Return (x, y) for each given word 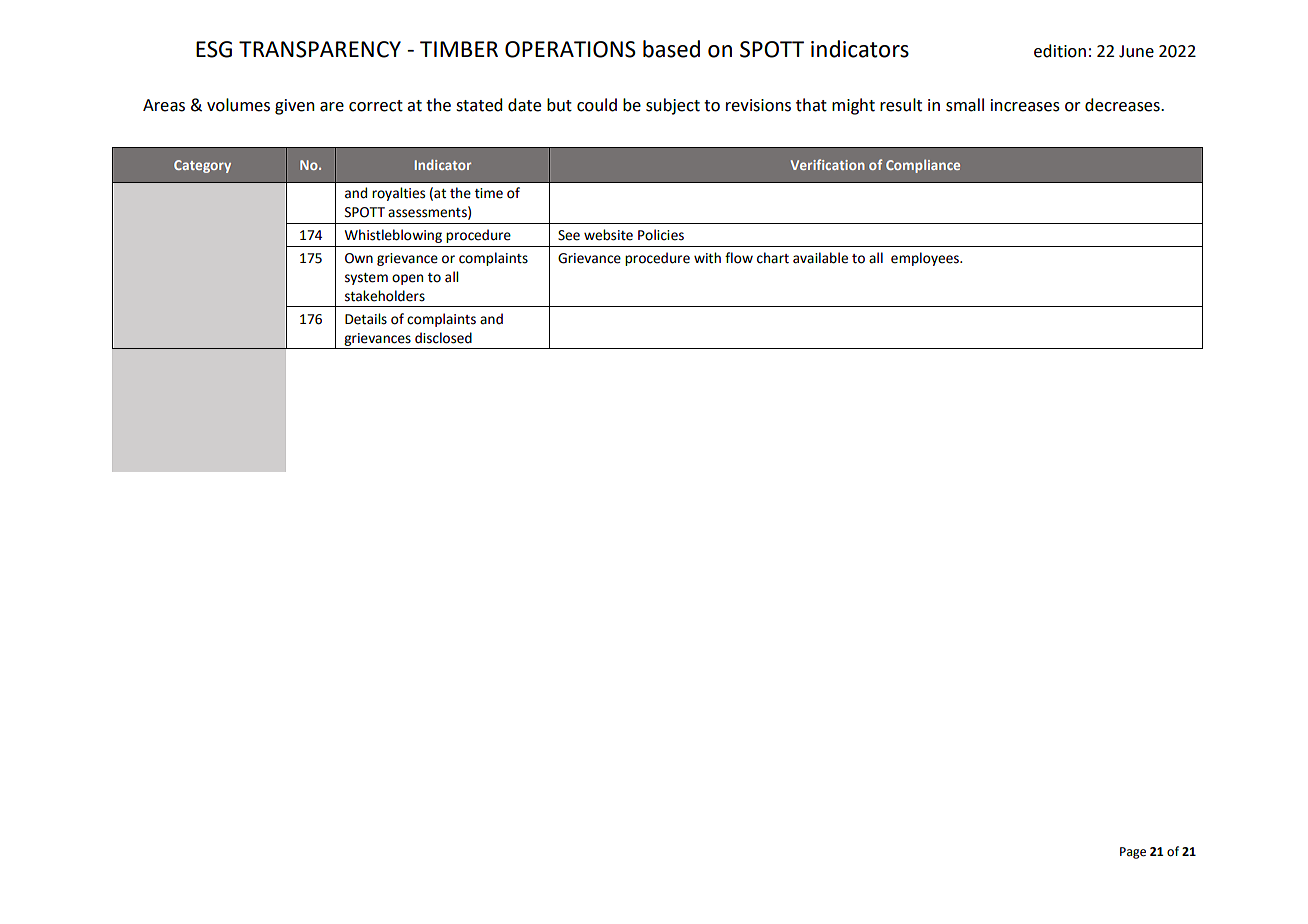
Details (366, 319)
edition (1060, 51)
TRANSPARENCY (320, 49)
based (671, 49)
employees (926, 259)
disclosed (443, 338)
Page (1133, 853)
